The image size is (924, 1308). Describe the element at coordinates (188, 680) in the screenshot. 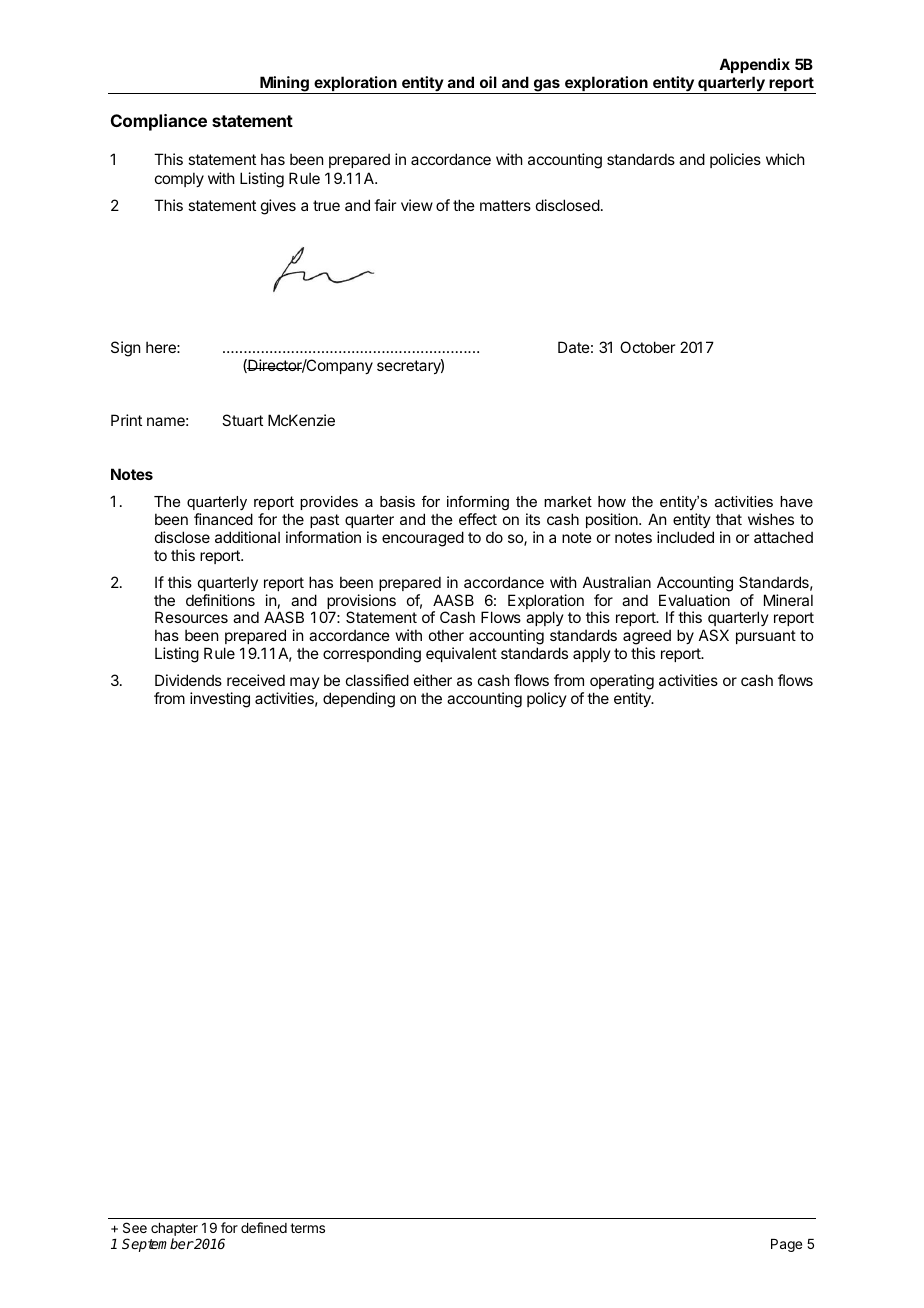

I see `Dividends` at that location.
